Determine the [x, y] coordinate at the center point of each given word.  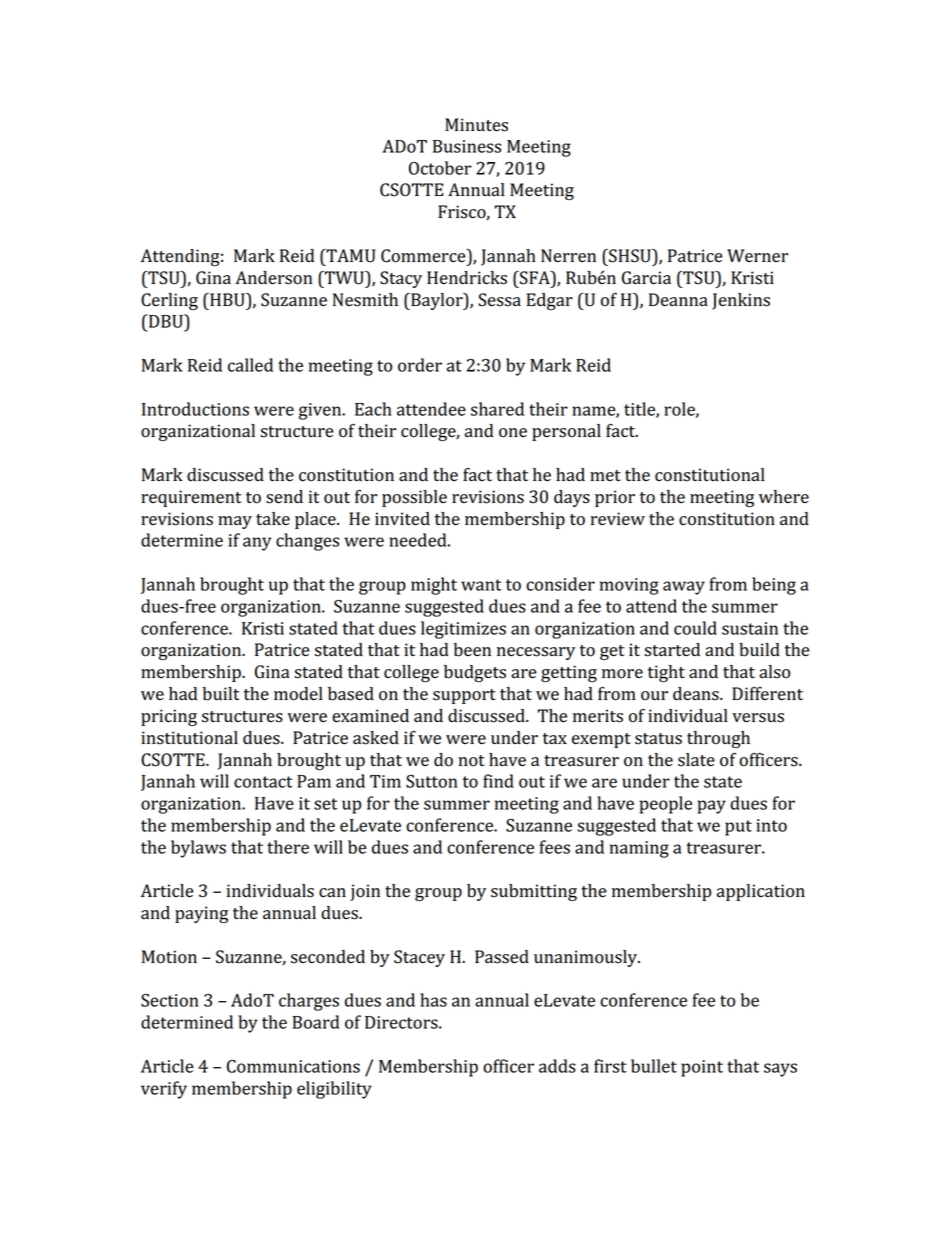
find [498, 781]
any [257, 544]
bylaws [198, 849]
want [481, 585]
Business [467, 146]
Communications [293, 1066]
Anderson [274, 278]
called [250, 365]
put [738, 828]
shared [497, 409]
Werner [757, 256]
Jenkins [741, 301]
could [695, 628]
